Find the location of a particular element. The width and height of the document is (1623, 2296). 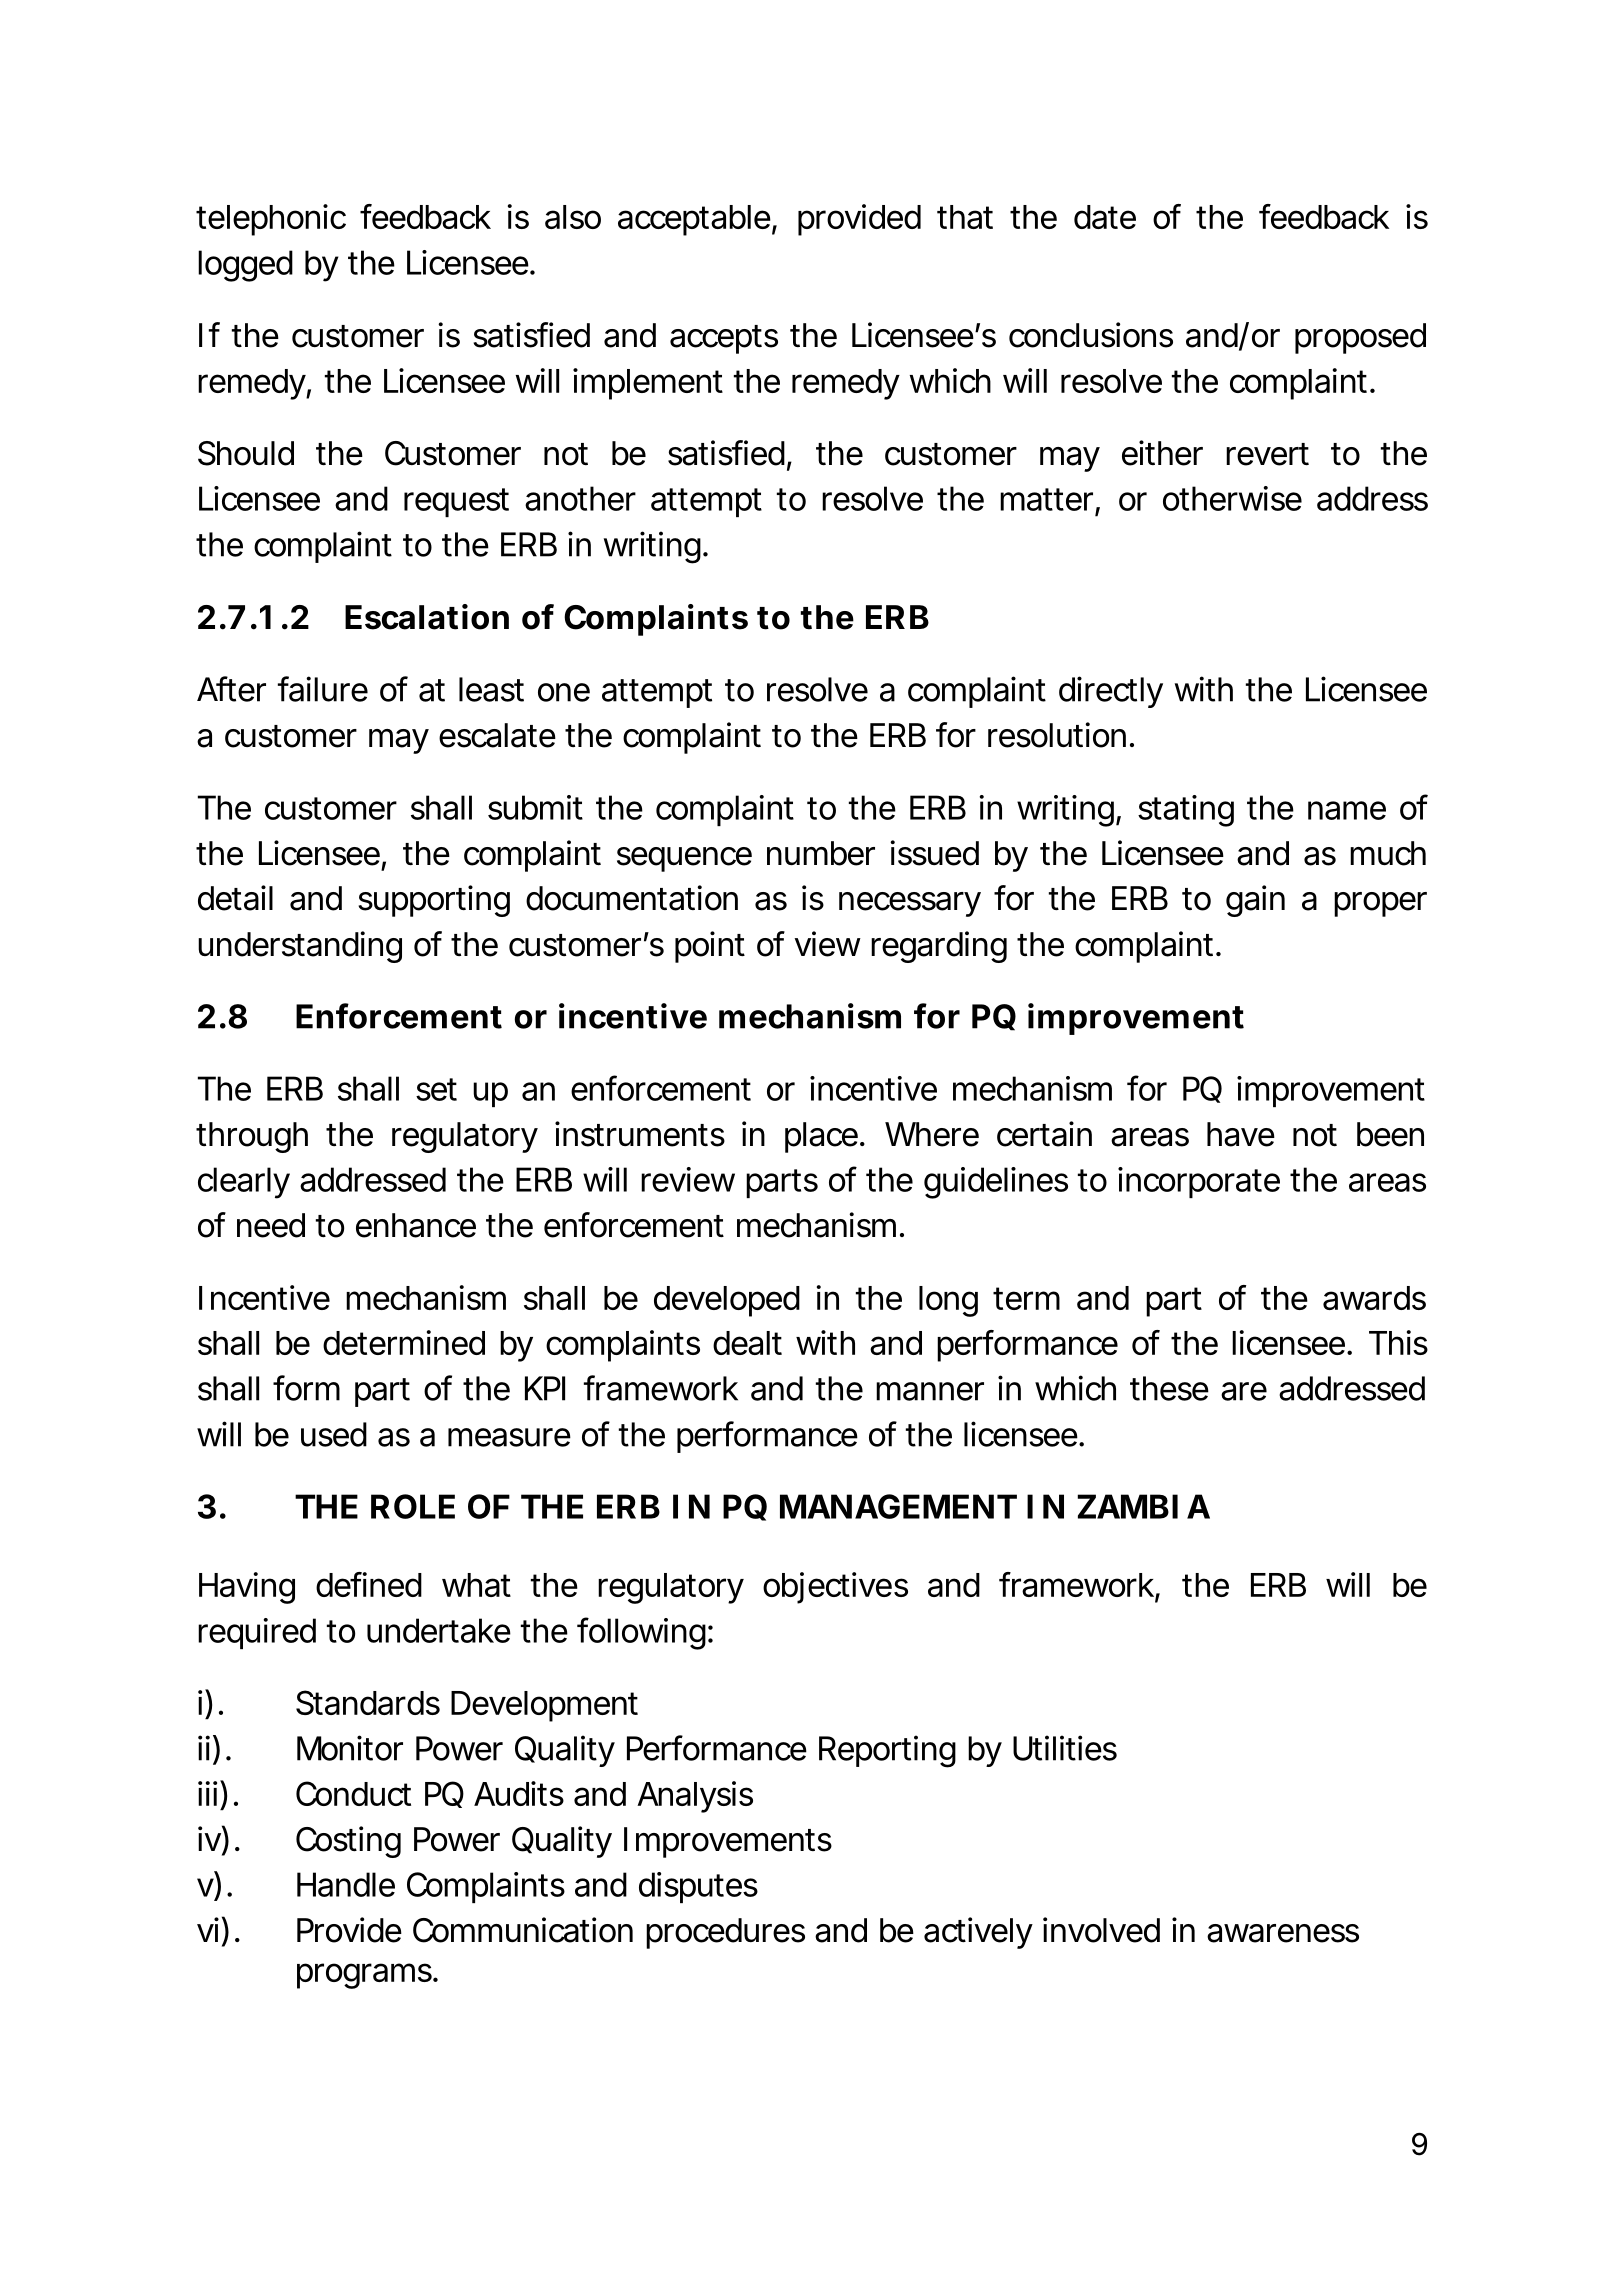

objectives is located at coordinates (835, 1588).
